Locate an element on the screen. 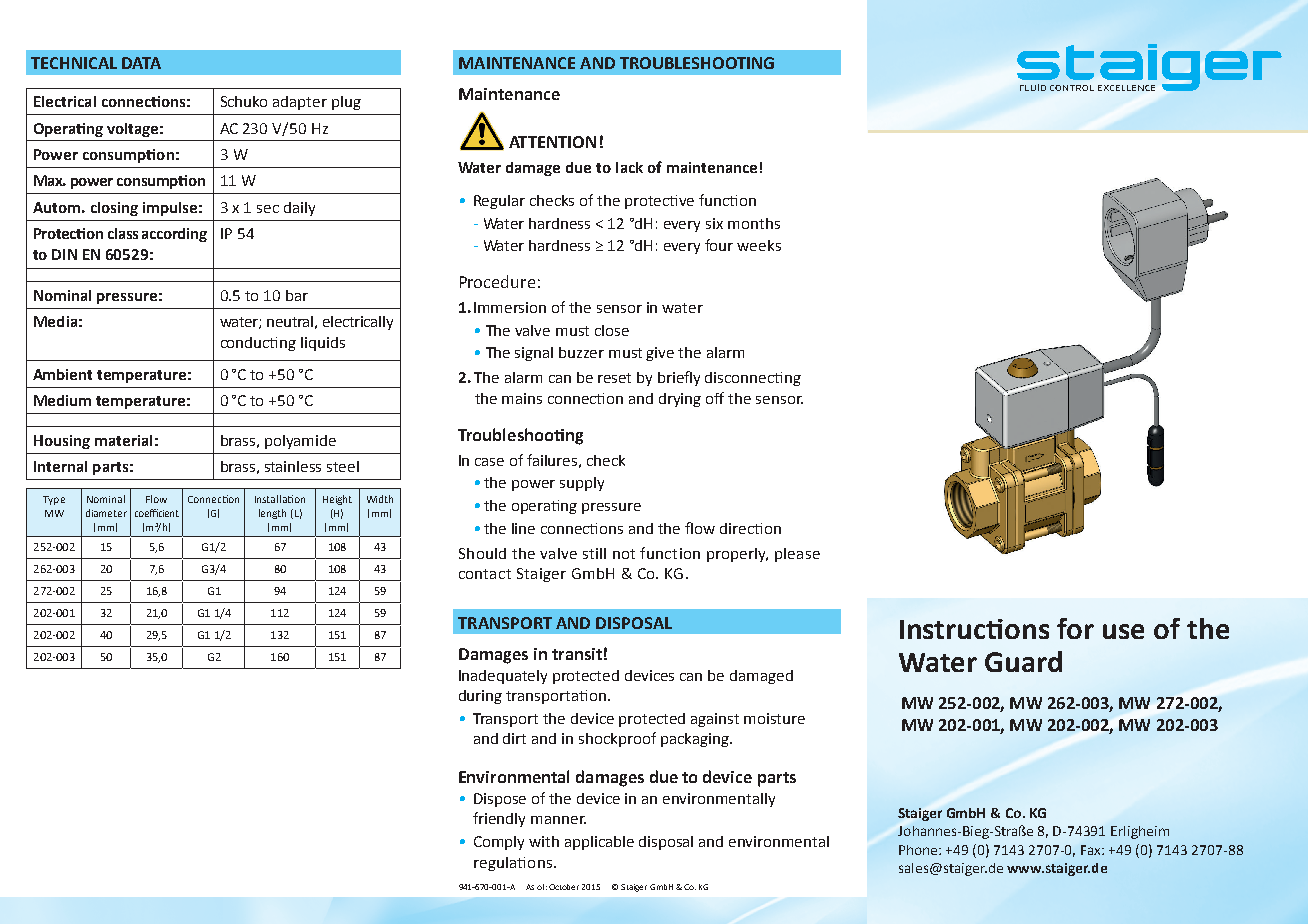 This screenshot has width=1308, height=924. applicable is located at coordinates (599, 843).
